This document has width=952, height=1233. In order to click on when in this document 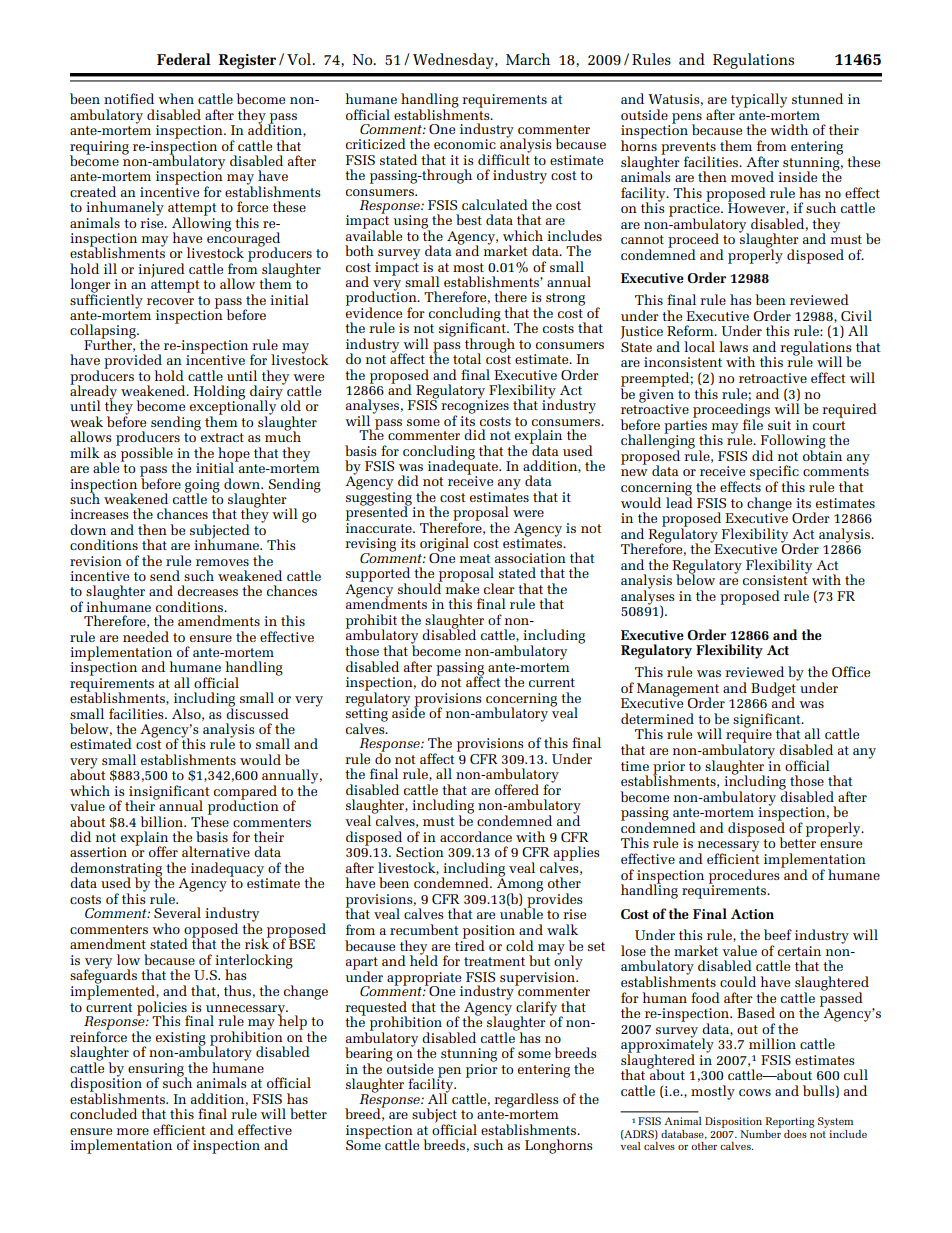, I will do `click(176, 98)`.
